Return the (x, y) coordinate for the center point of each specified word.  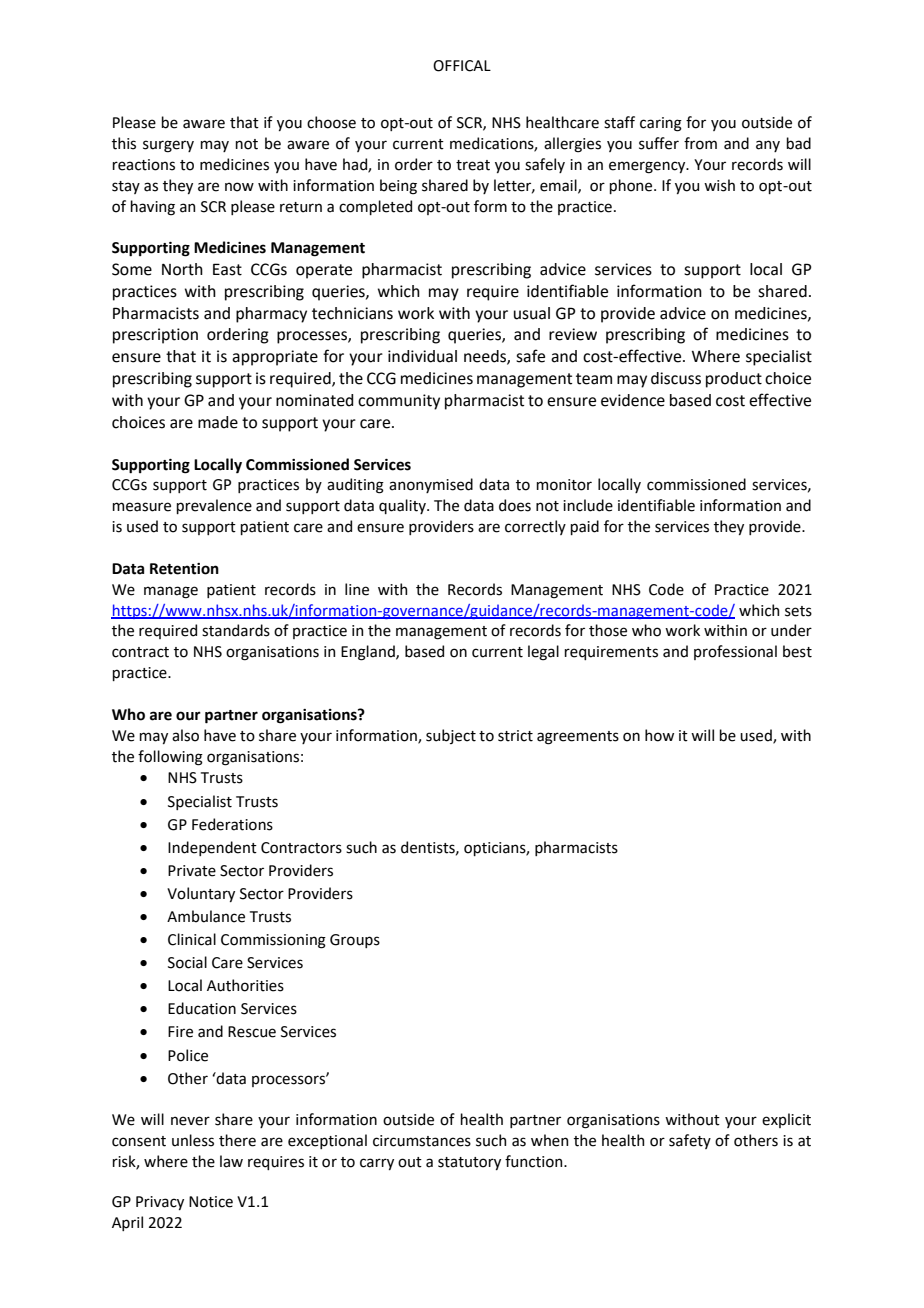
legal (543, 653)
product (734, 380)
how (659, 735)
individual (422, 356)
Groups (355, 941)
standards (236, 630)
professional (735, 652)
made (218, 422)
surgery (168, 146)
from (700, 143)
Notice (211, 1202)
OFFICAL (462, 66)
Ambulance (206, 916)
